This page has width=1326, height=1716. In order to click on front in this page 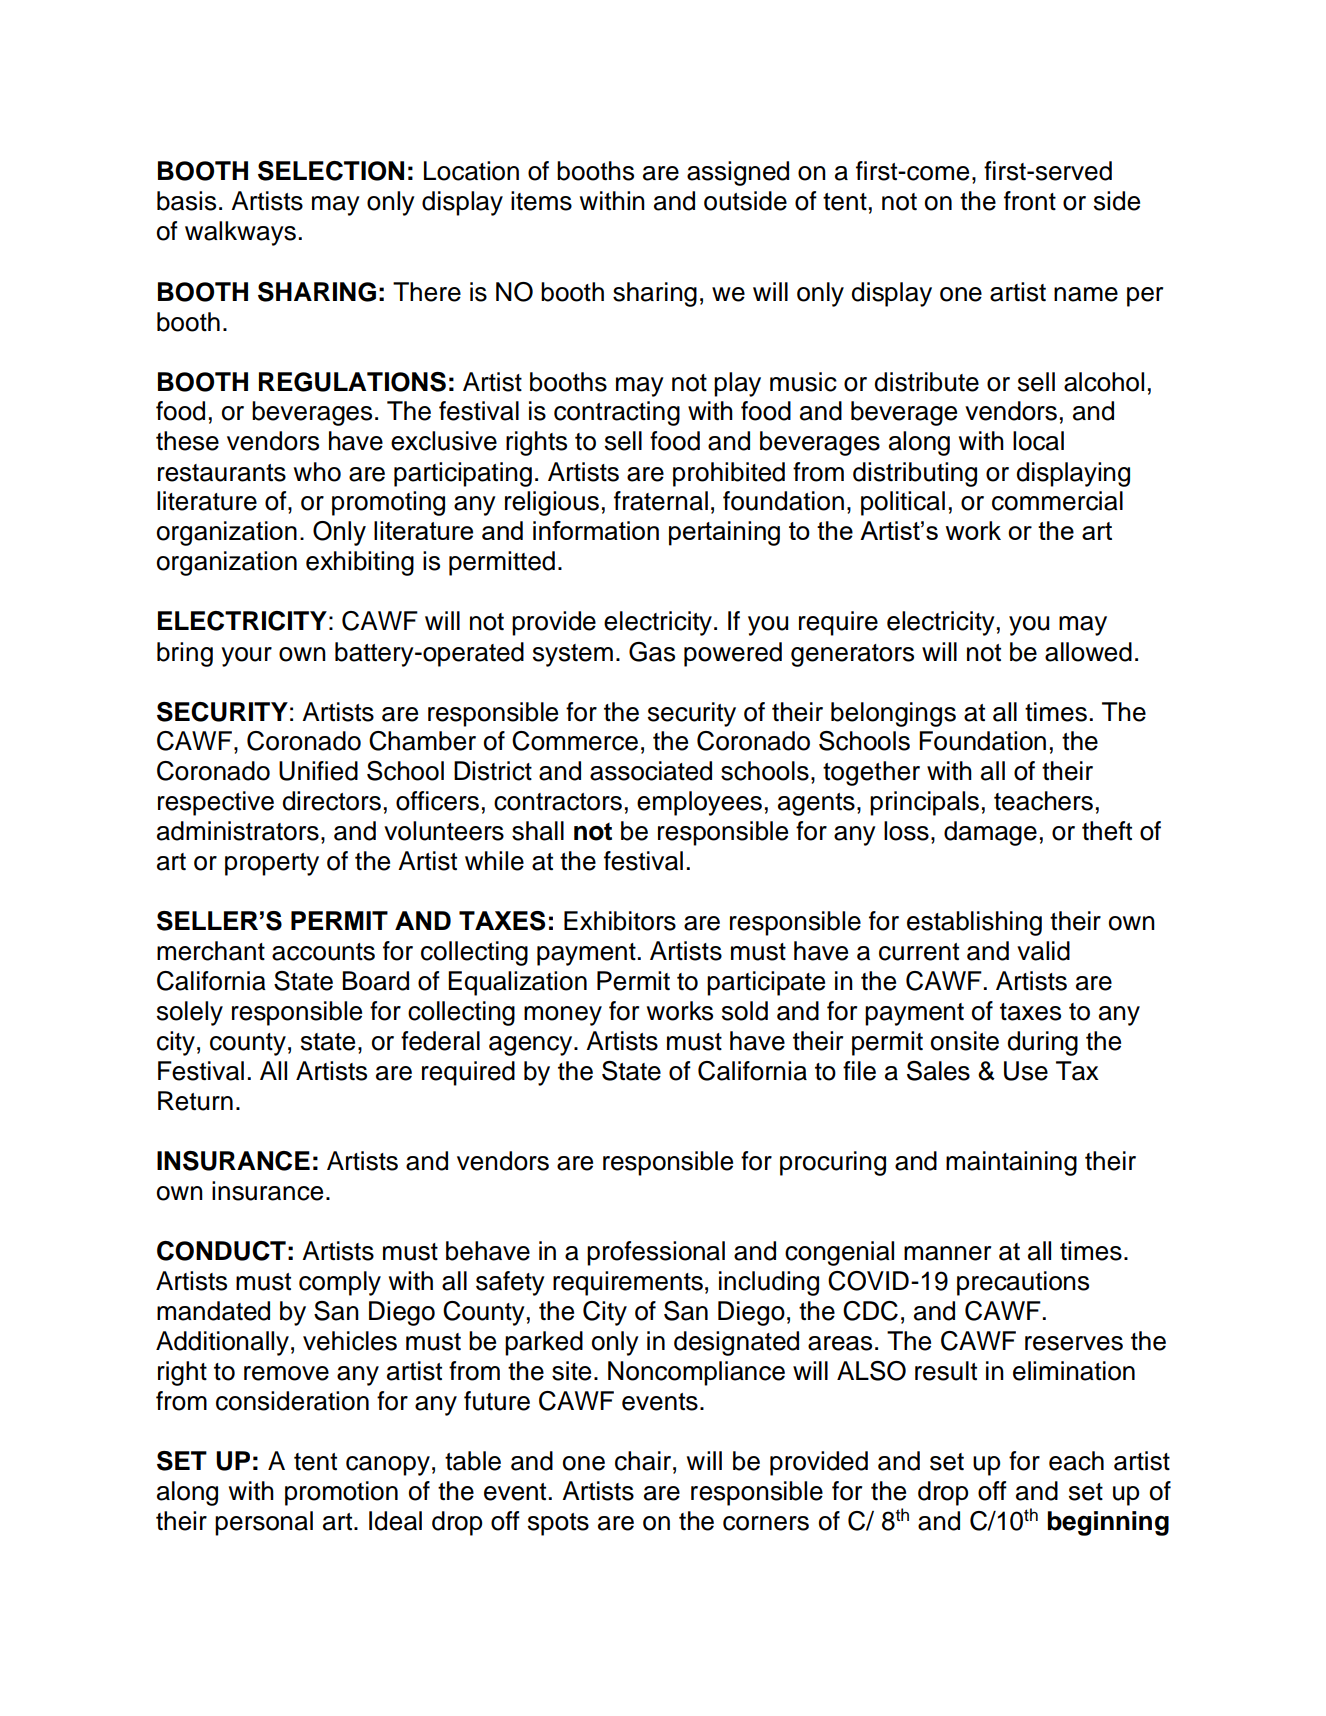, I will do `click(1030, 201)`.
